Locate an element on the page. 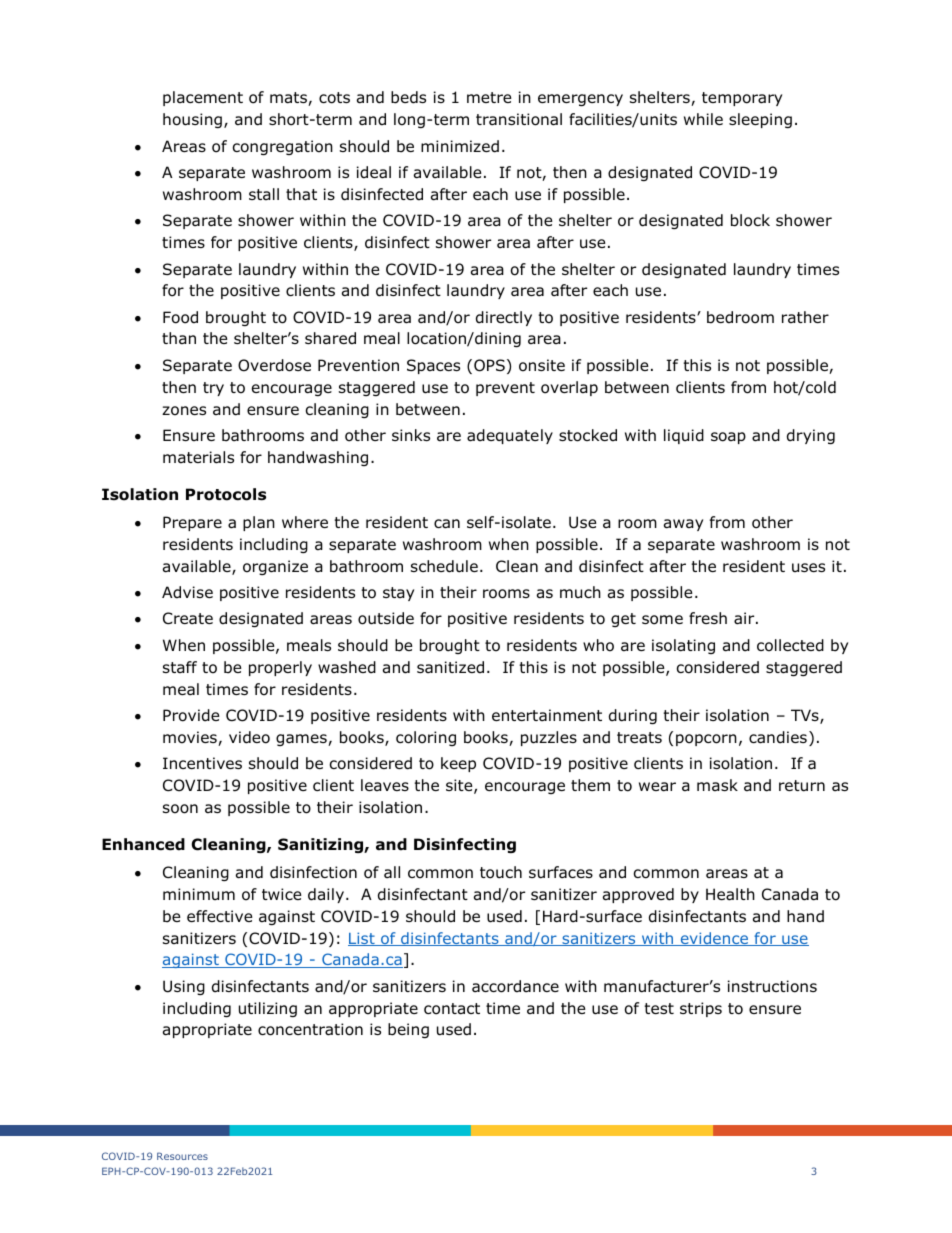 This page has height=1233, width=952. rather is located at coordinates (805, 317).
